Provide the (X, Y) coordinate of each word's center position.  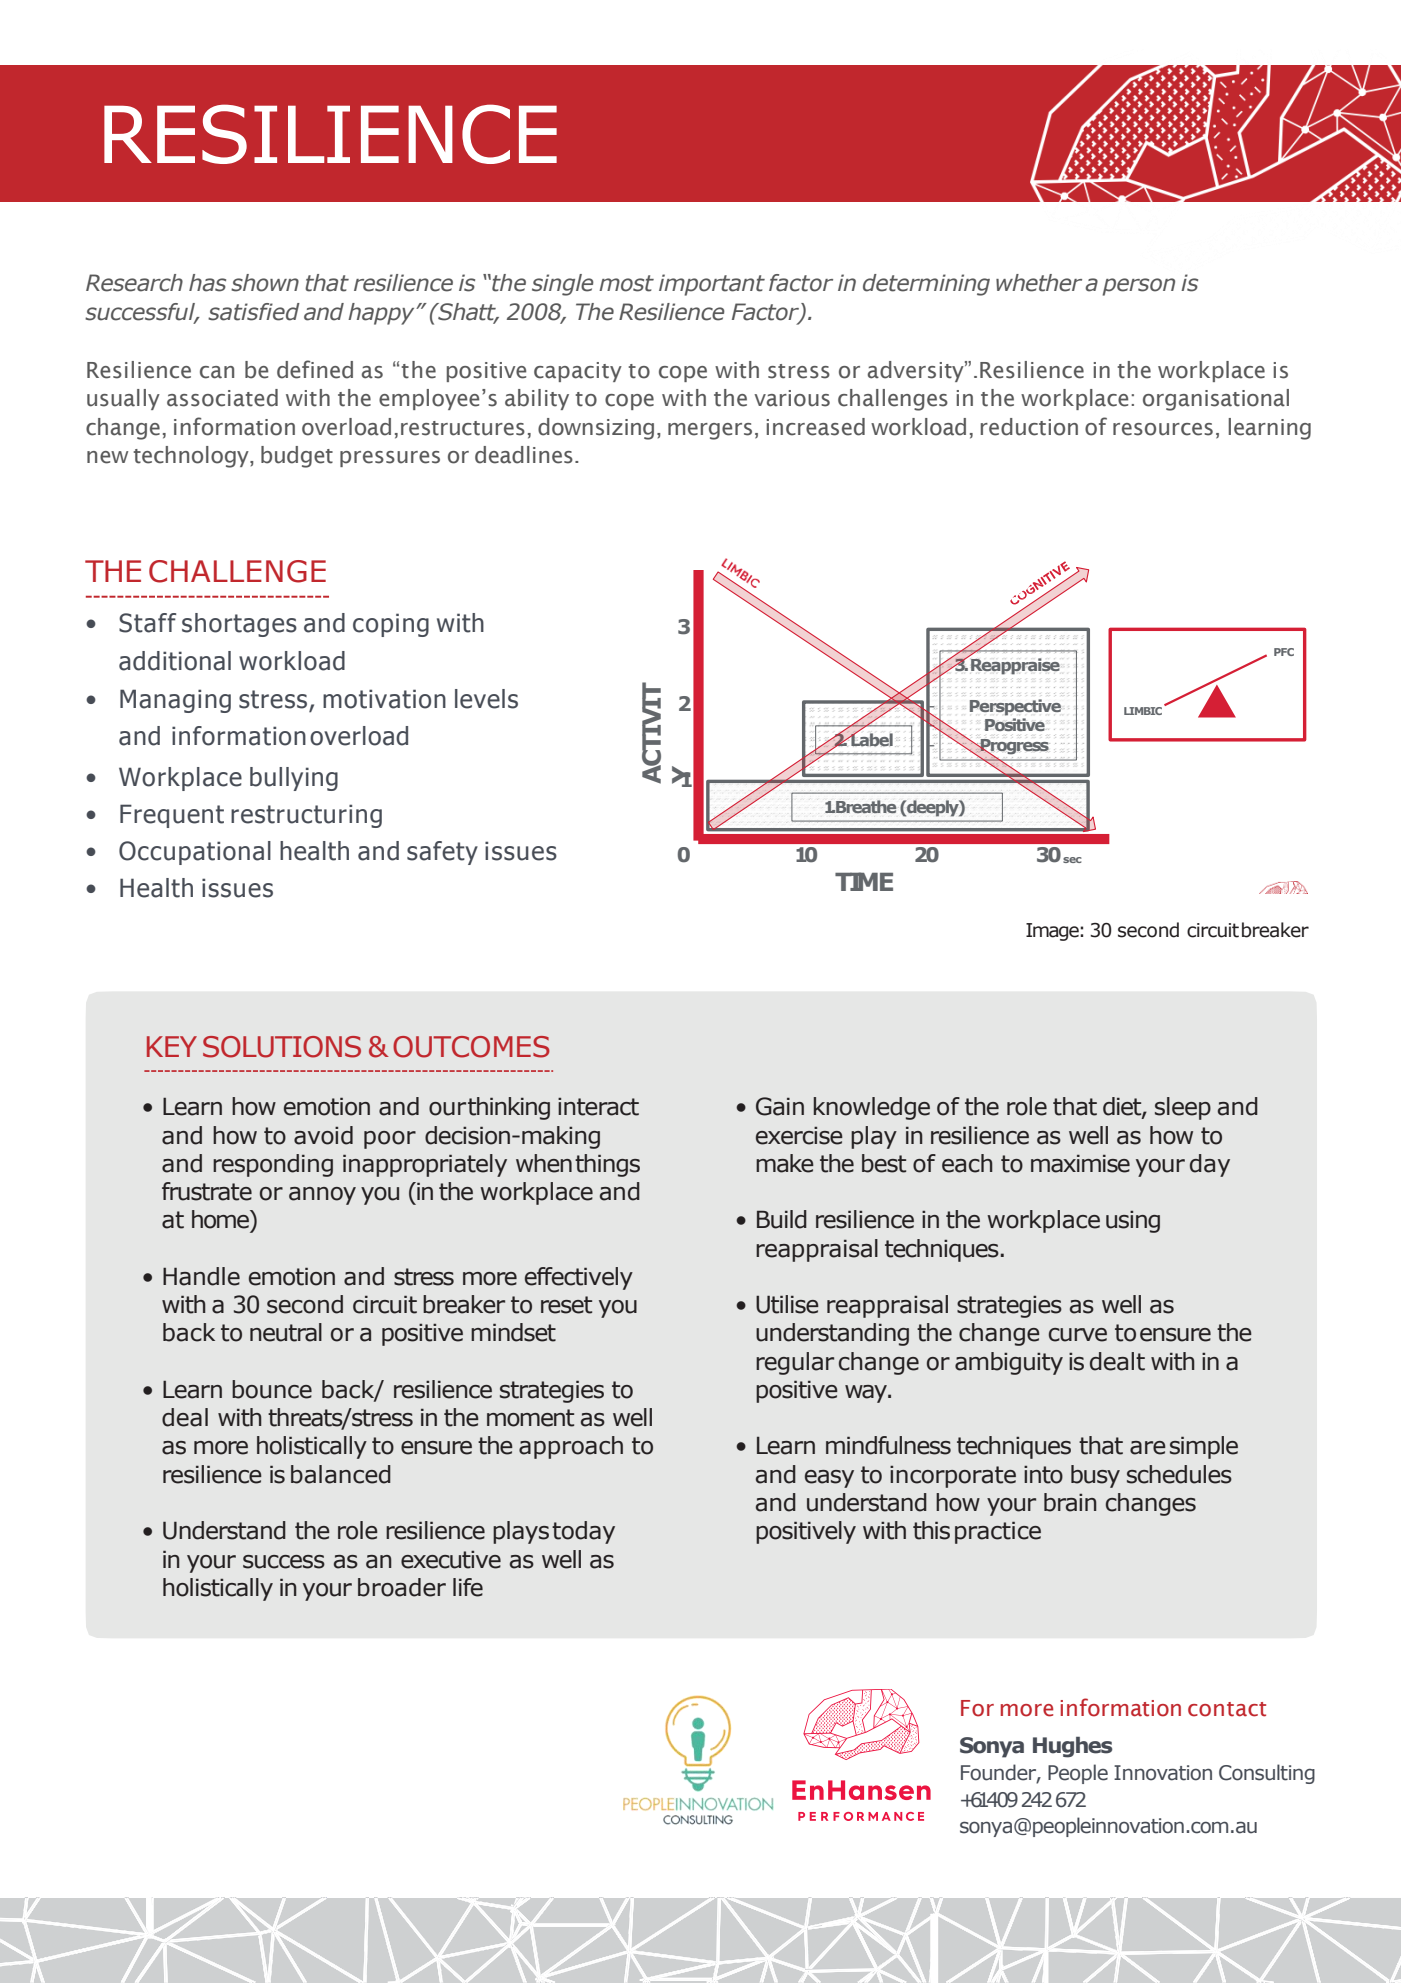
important (712, 285)
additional (175, 661)
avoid (323, 1135)
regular (795, 1363)
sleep (1183, 1108)
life (468, 1587)
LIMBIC (1144, 710)
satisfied (254, 312)
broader (402, 1587)
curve (1078, 1335)
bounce (272, 1389)
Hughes (1072, 1747)
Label (871, 739)
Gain (780, 1106)
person (1139, 287)
